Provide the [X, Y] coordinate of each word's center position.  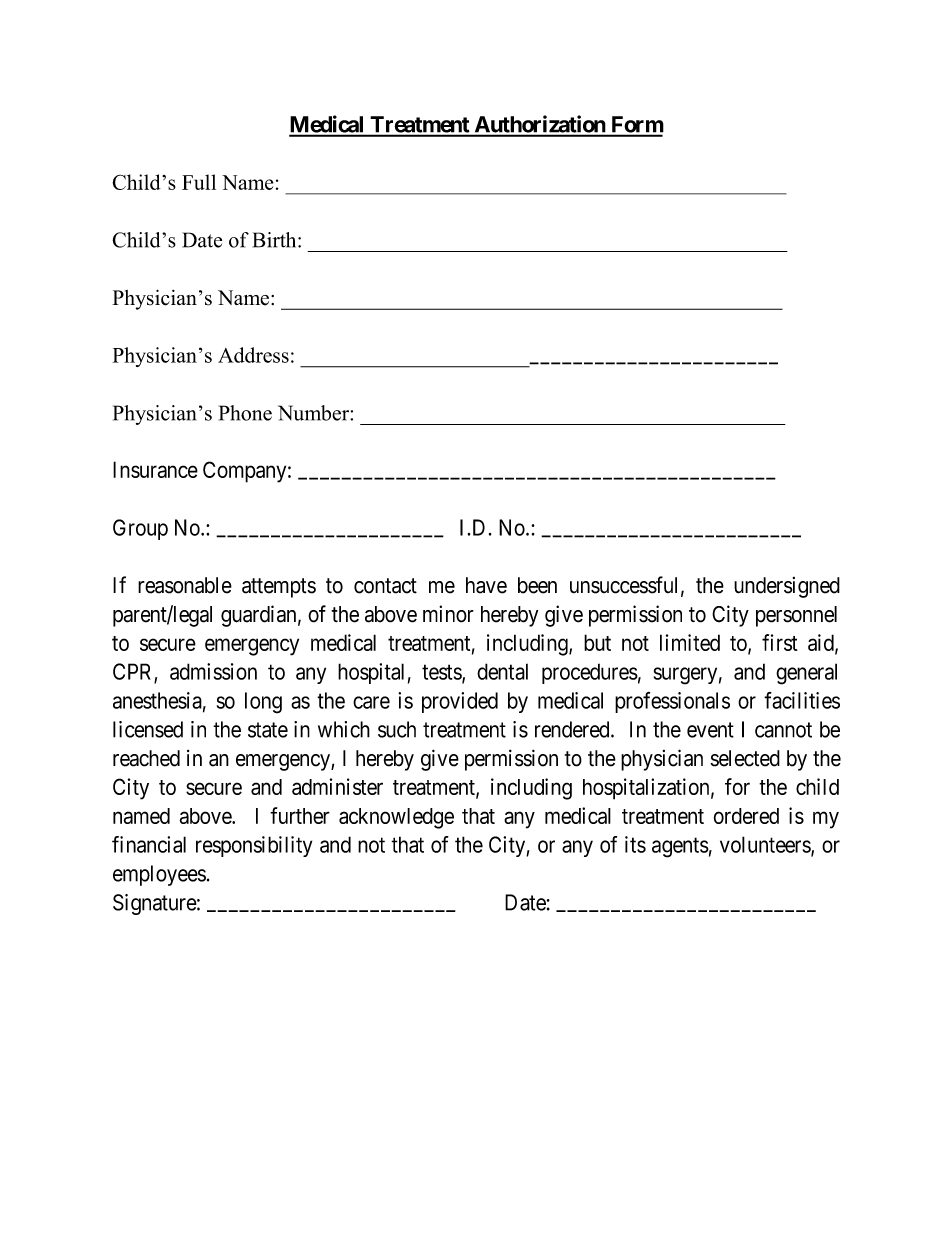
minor [448, 614]
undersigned [787, 587]
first [780, 642]
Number [314, 413]
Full [199, 182]
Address [253, 355]
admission [213, 671]
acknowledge [396, 818]
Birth [276, 240]
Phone [245, 413]
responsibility [254, 846]
